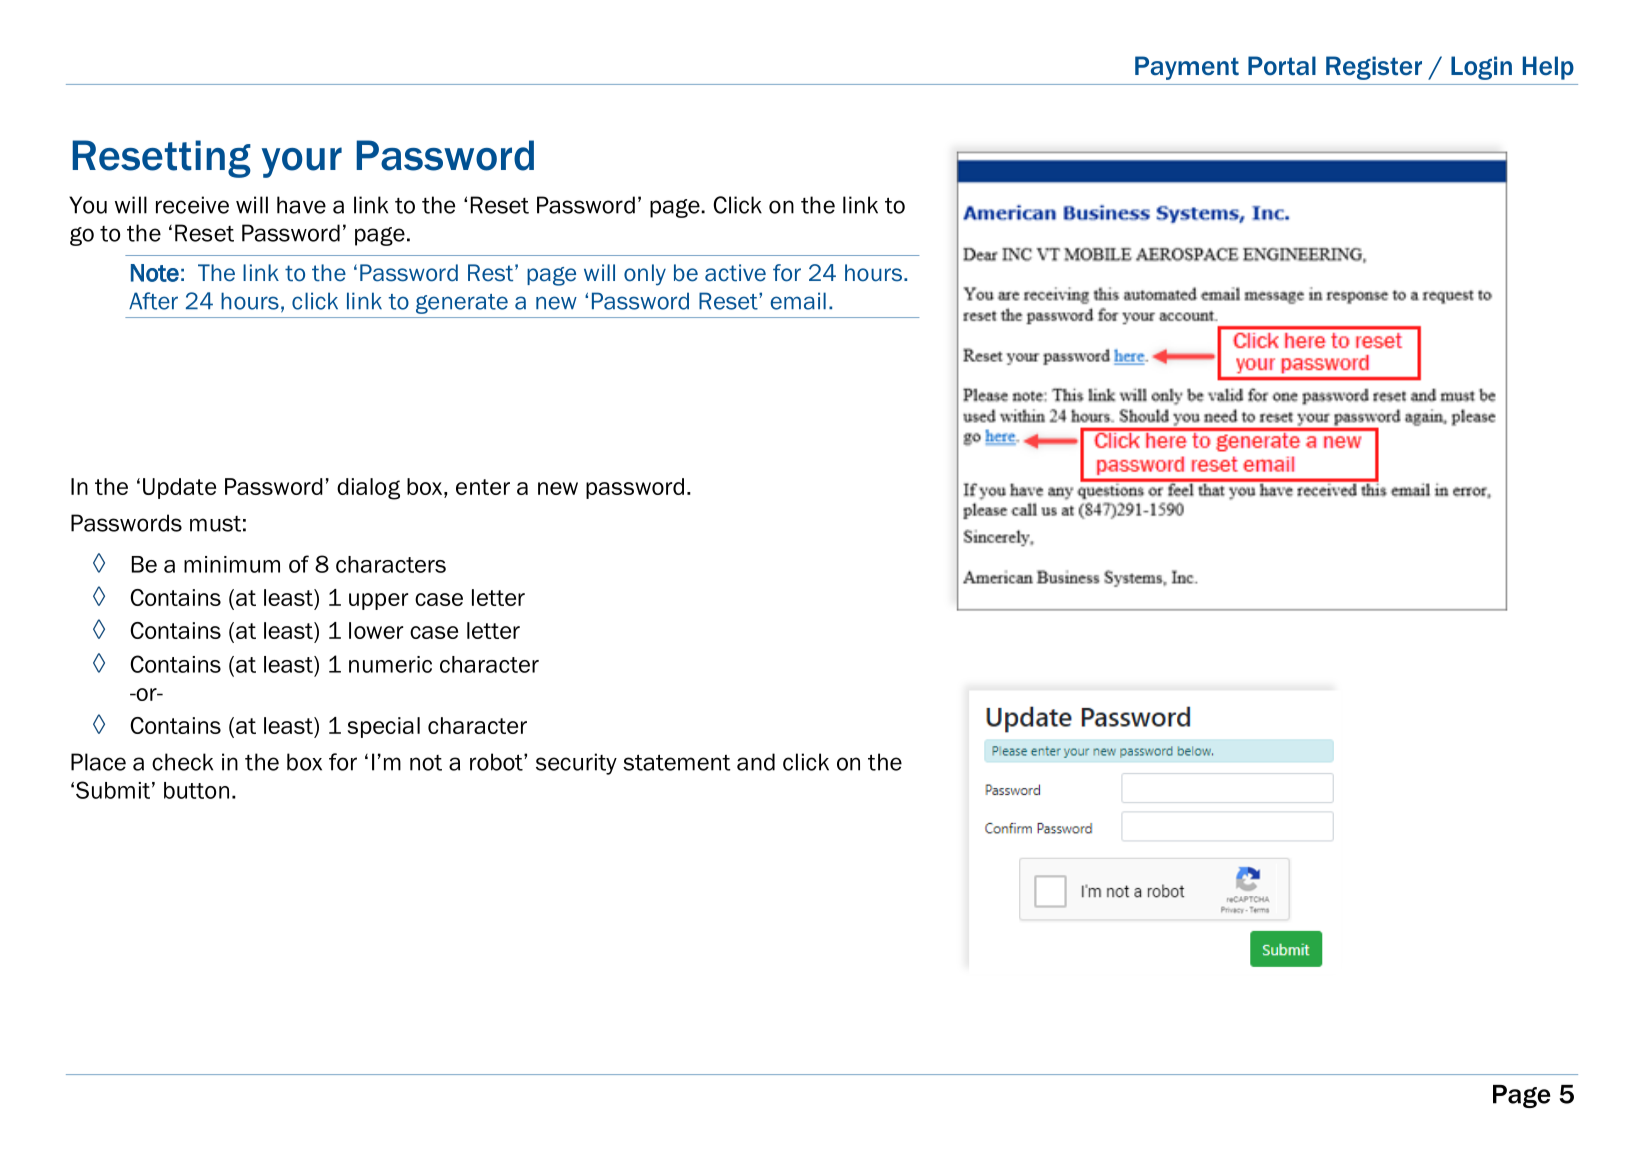  What do you see at coordinates (756, 762) in the screenshot?
I see `and` at bounding box center [756, 762].
